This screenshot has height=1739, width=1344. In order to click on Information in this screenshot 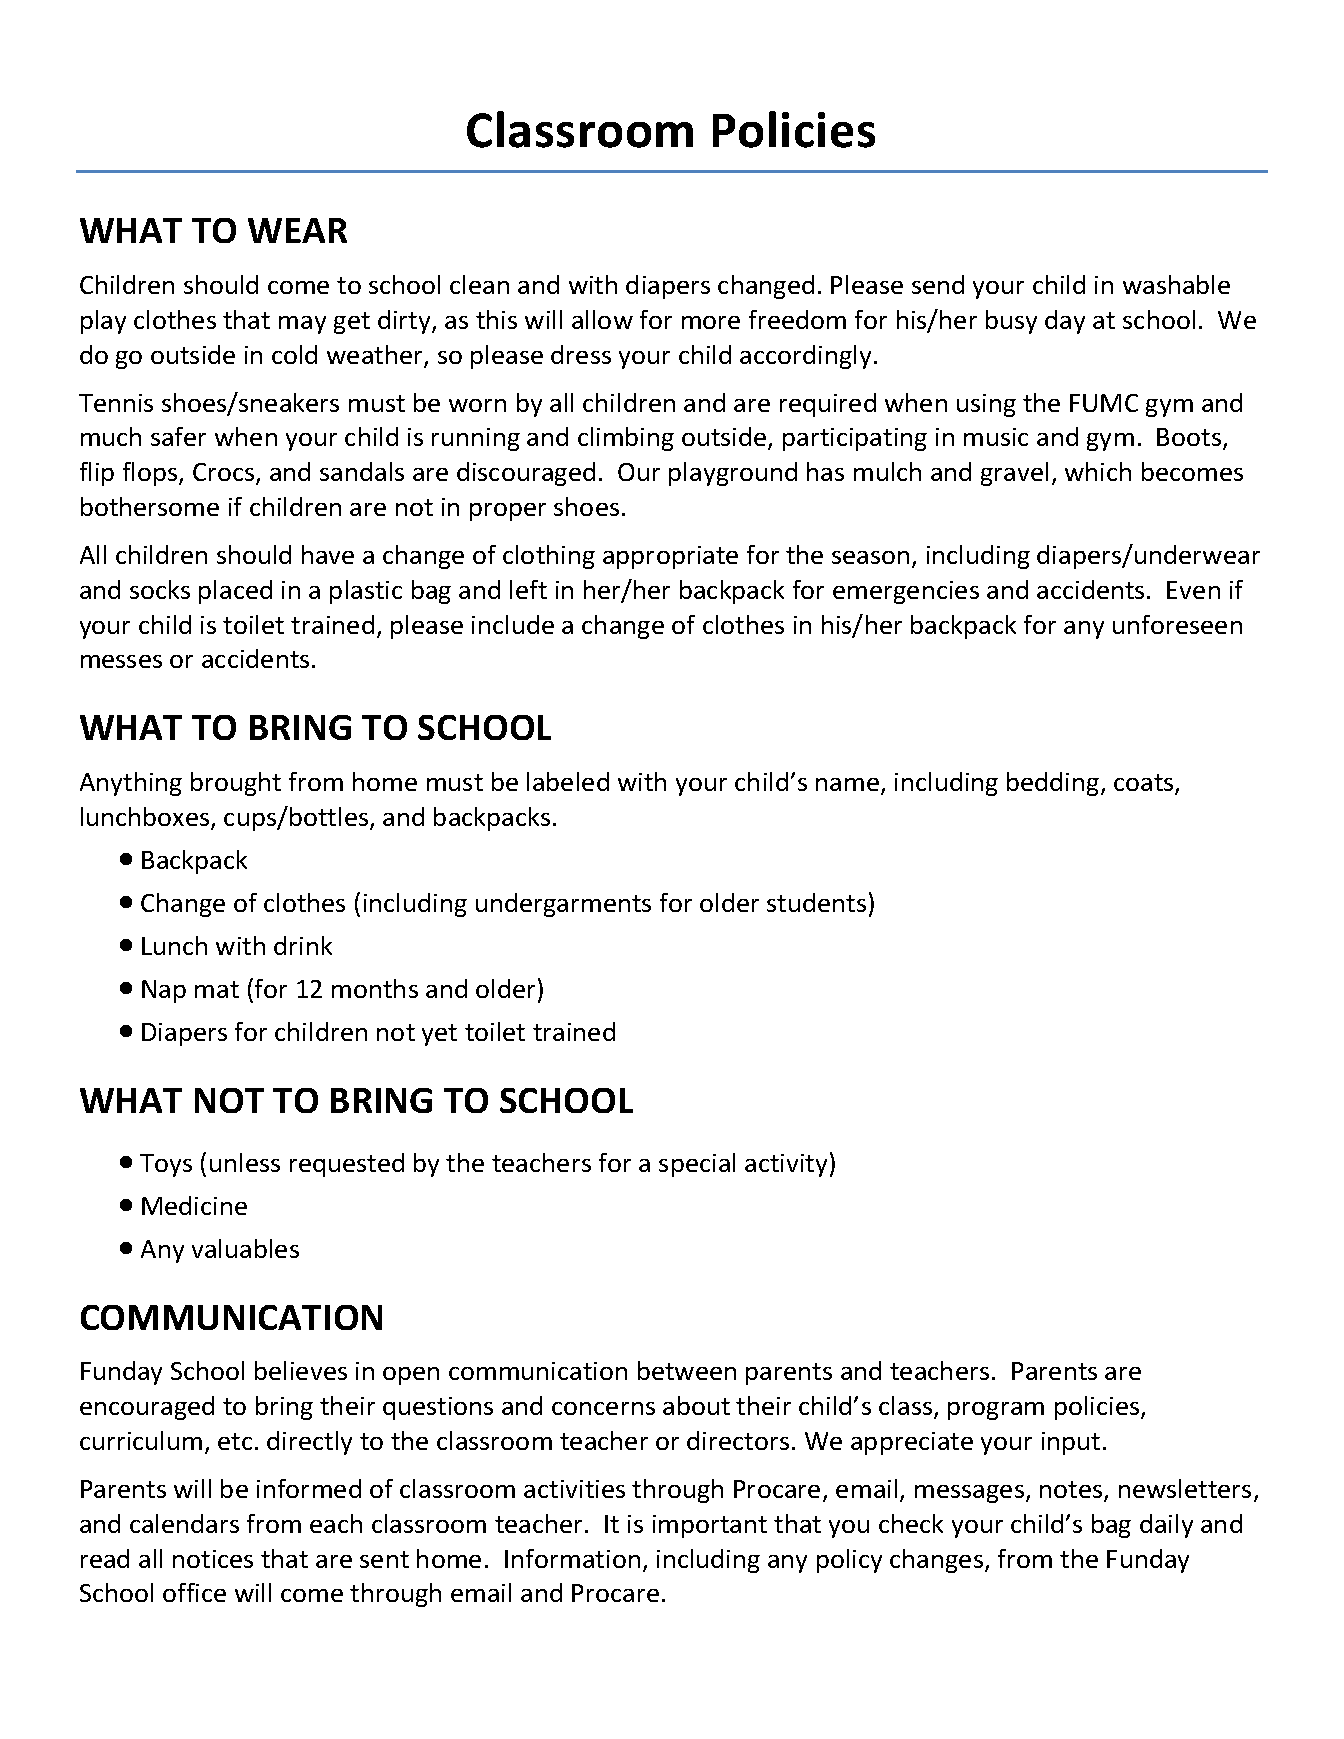, I will do `click(572, 1558)`.
